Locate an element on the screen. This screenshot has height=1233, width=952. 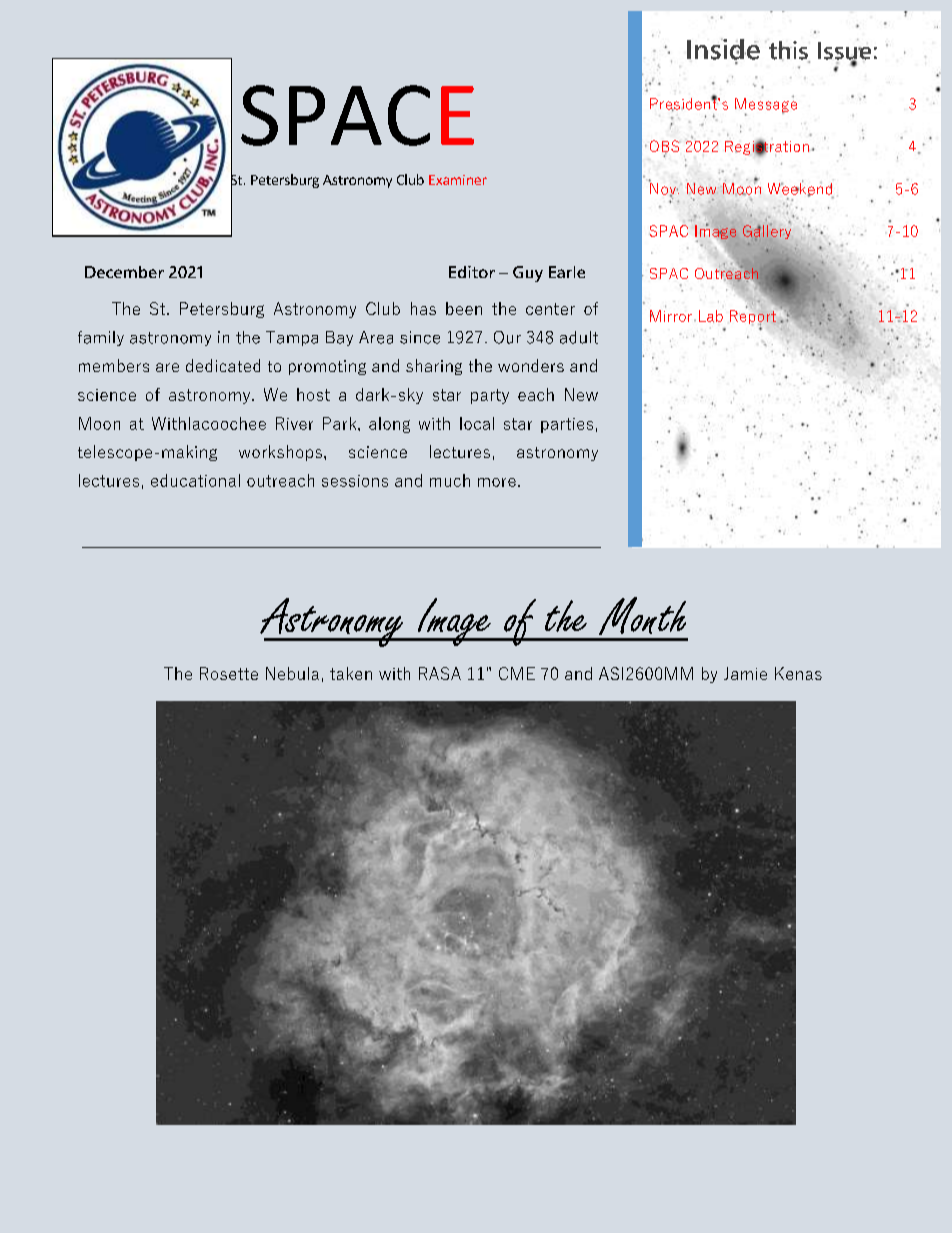
dedicated is located at coordinates (223, 365).
